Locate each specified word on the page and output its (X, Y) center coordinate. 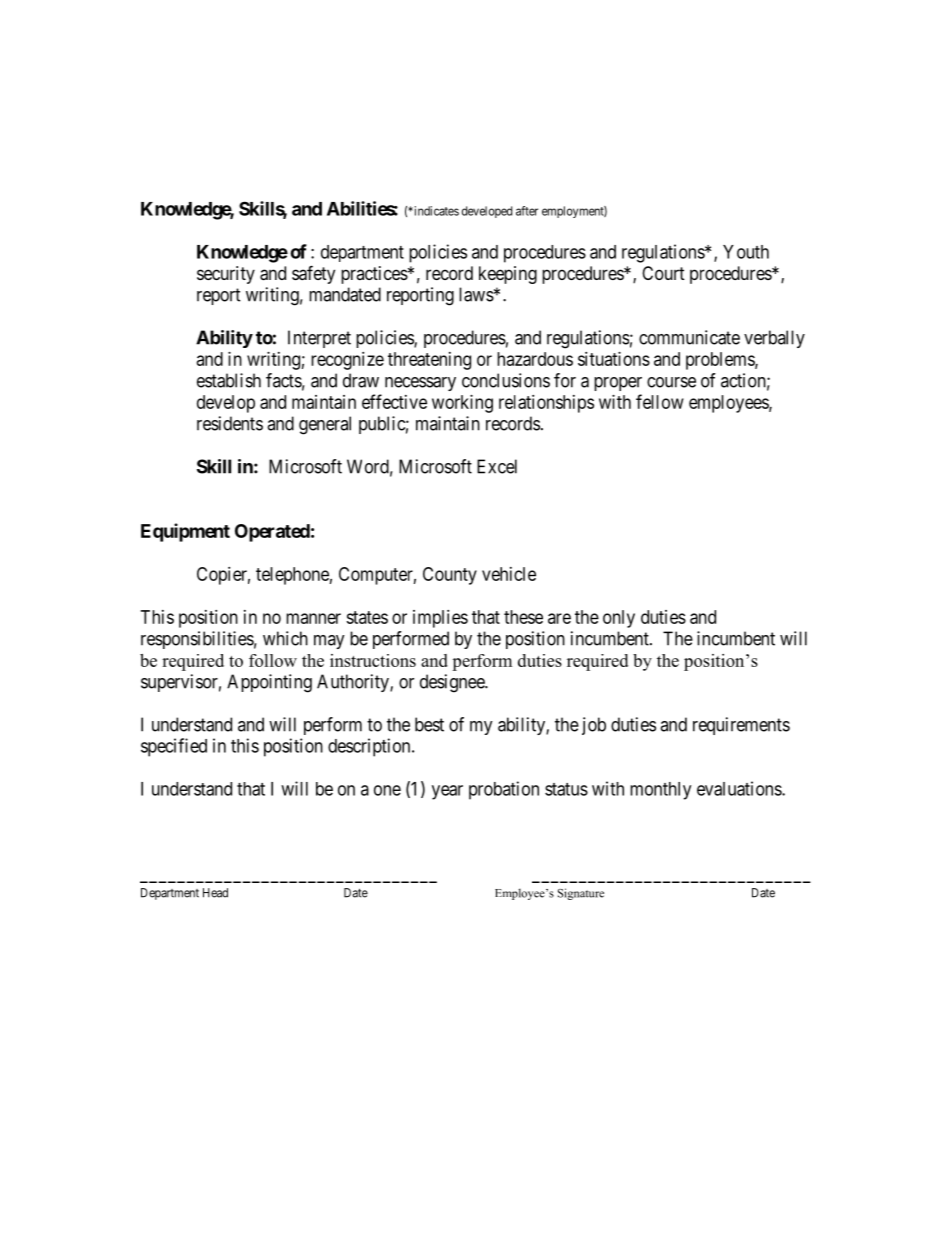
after (527, 211)
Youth (746, 252)
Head (215, 893)
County (450, 576)
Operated (272, 533)
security (226, 275)
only (619, 619)
